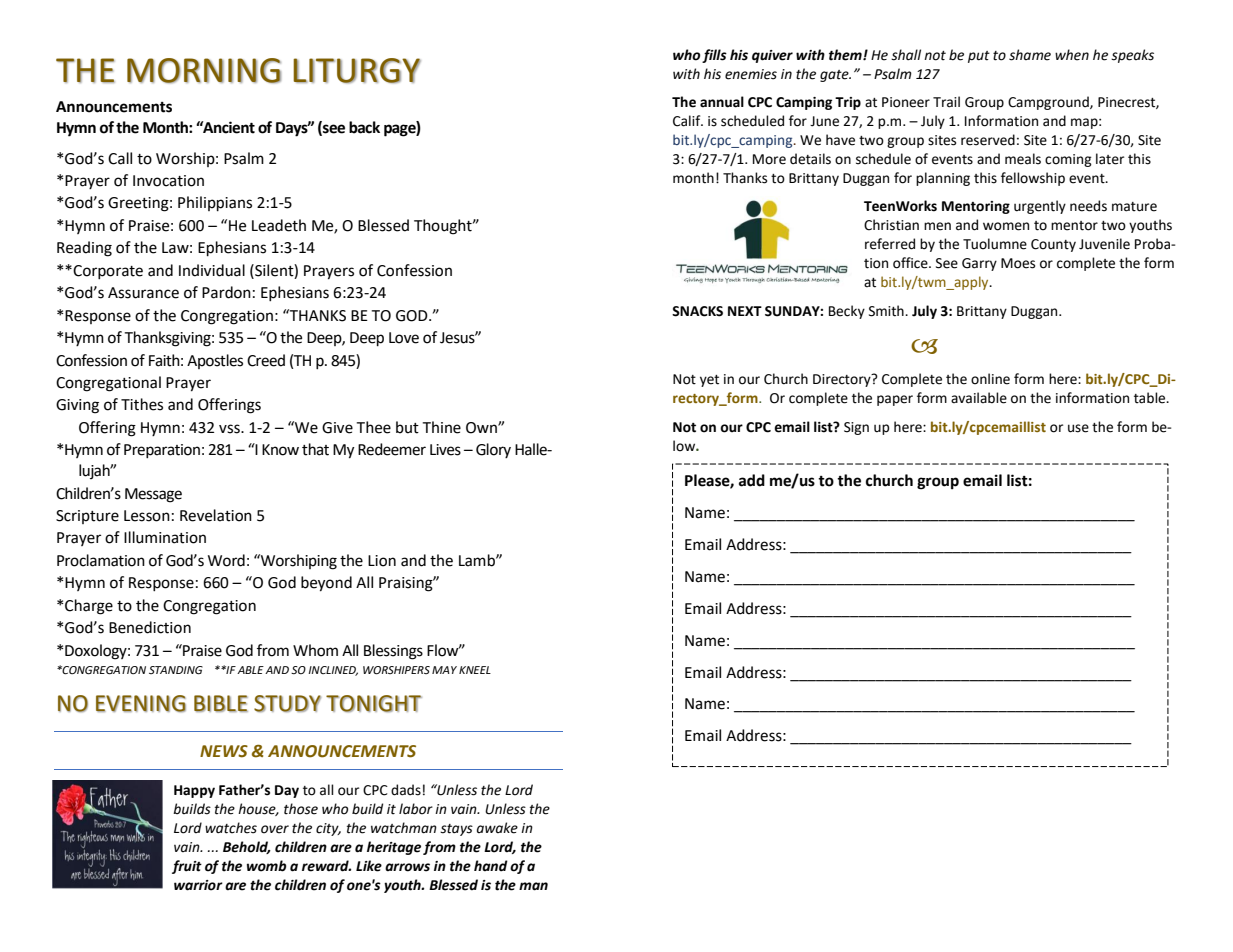 Image resolution: width=1233 pixels, height=952 pixels. What do you see at coordinates (697, 311) in the page?
I see `SNACKS` at bounding box center [697, 311].
